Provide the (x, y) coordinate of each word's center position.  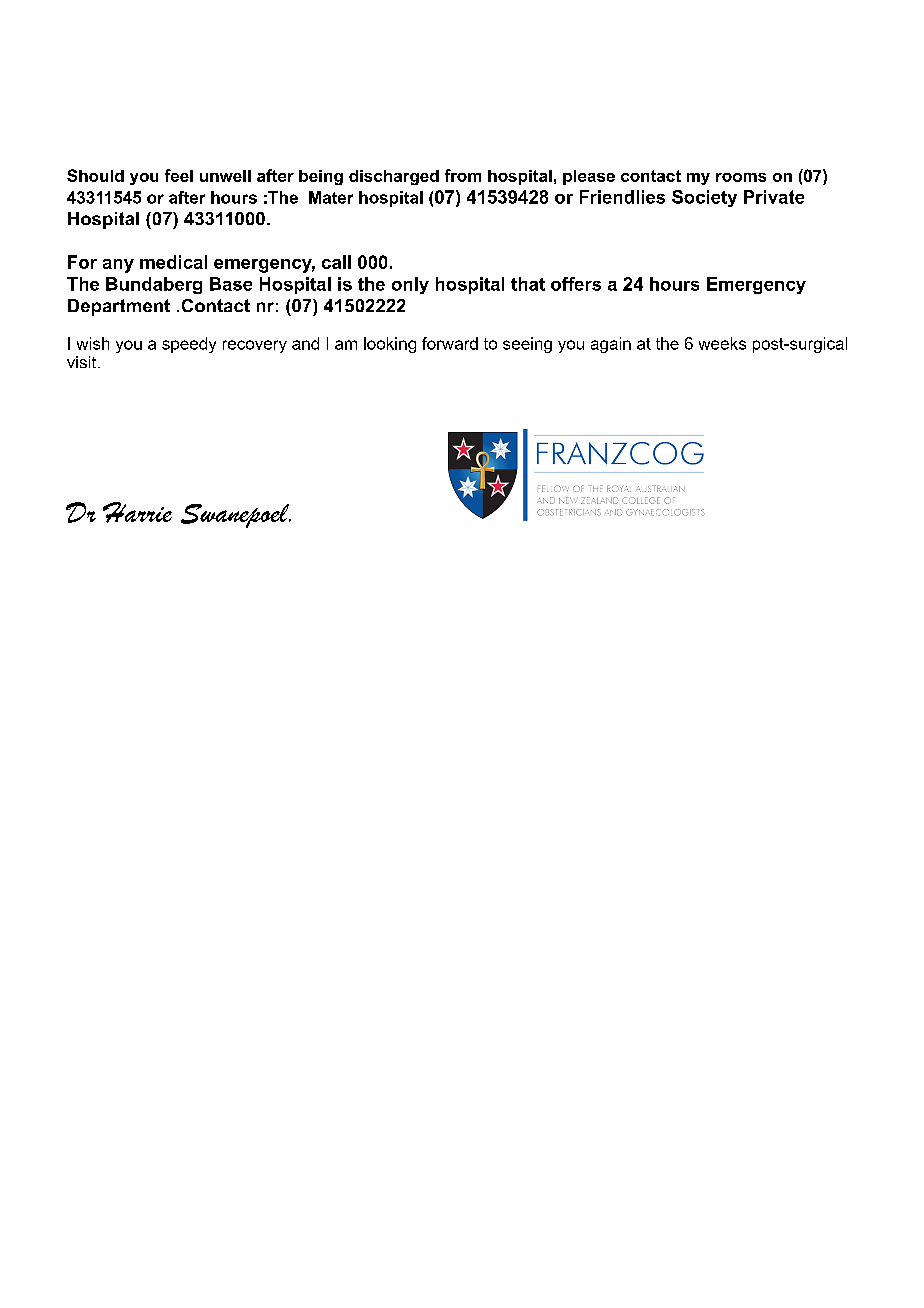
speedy (189, 345)
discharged (394, 177)
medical (173, 262)
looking (390, 345)
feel (179, 175)
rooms (741, 177)
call (336, 262)
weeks (722, 343)
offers (576, 284)
